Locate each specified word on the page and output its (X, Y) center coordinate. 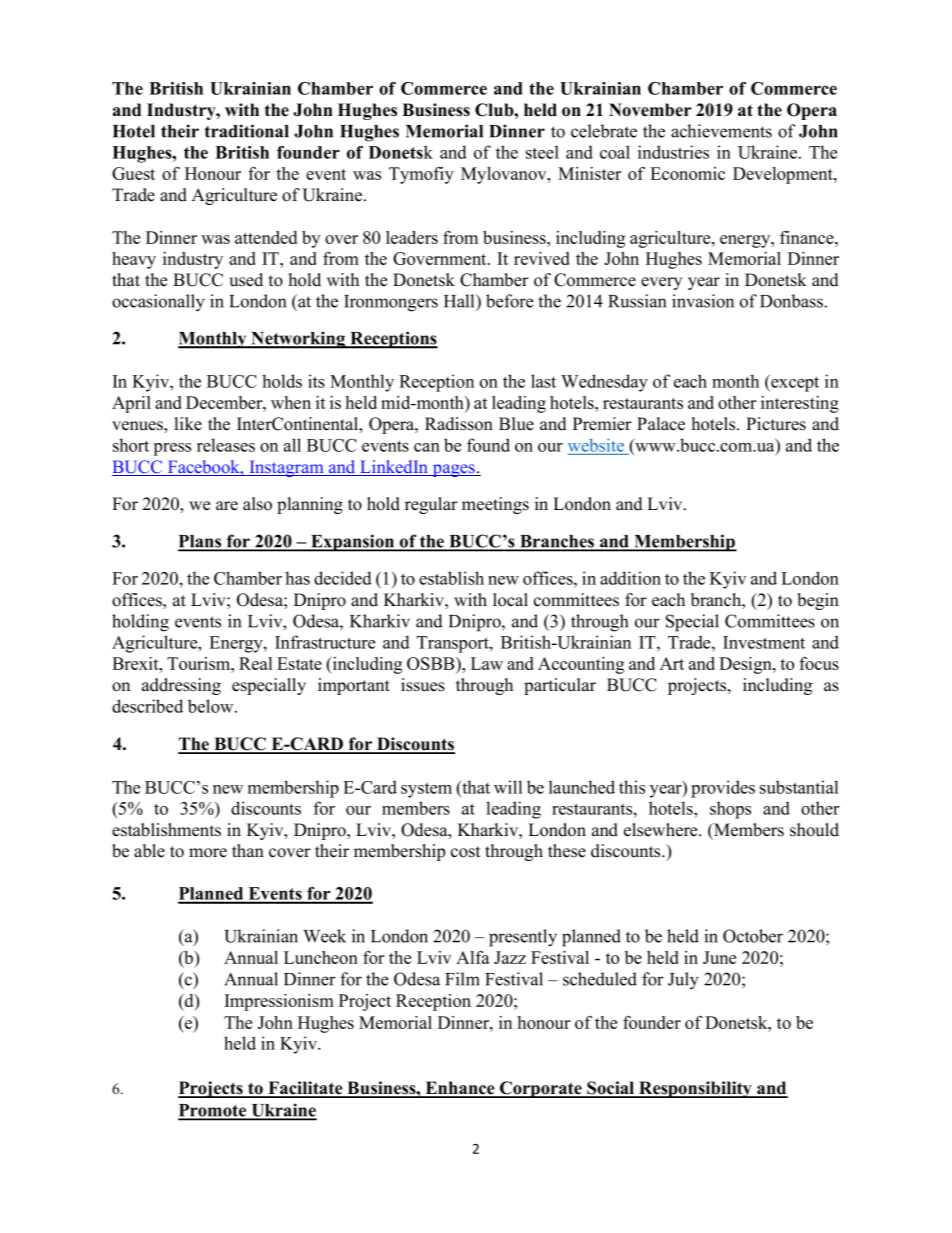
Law (487, 663)
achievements (721, 131)
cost (466, 852)
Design (746, 665)
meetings (495, 505)
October (753, 936)
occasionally (158, 303)
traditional (246, 131)
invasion (703, 301)
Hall (460, 301)
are (227, 506)
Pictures (776, 424)
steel (542, 152)
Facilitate (305, 1089)
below (212, 706)
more (208, 853)
